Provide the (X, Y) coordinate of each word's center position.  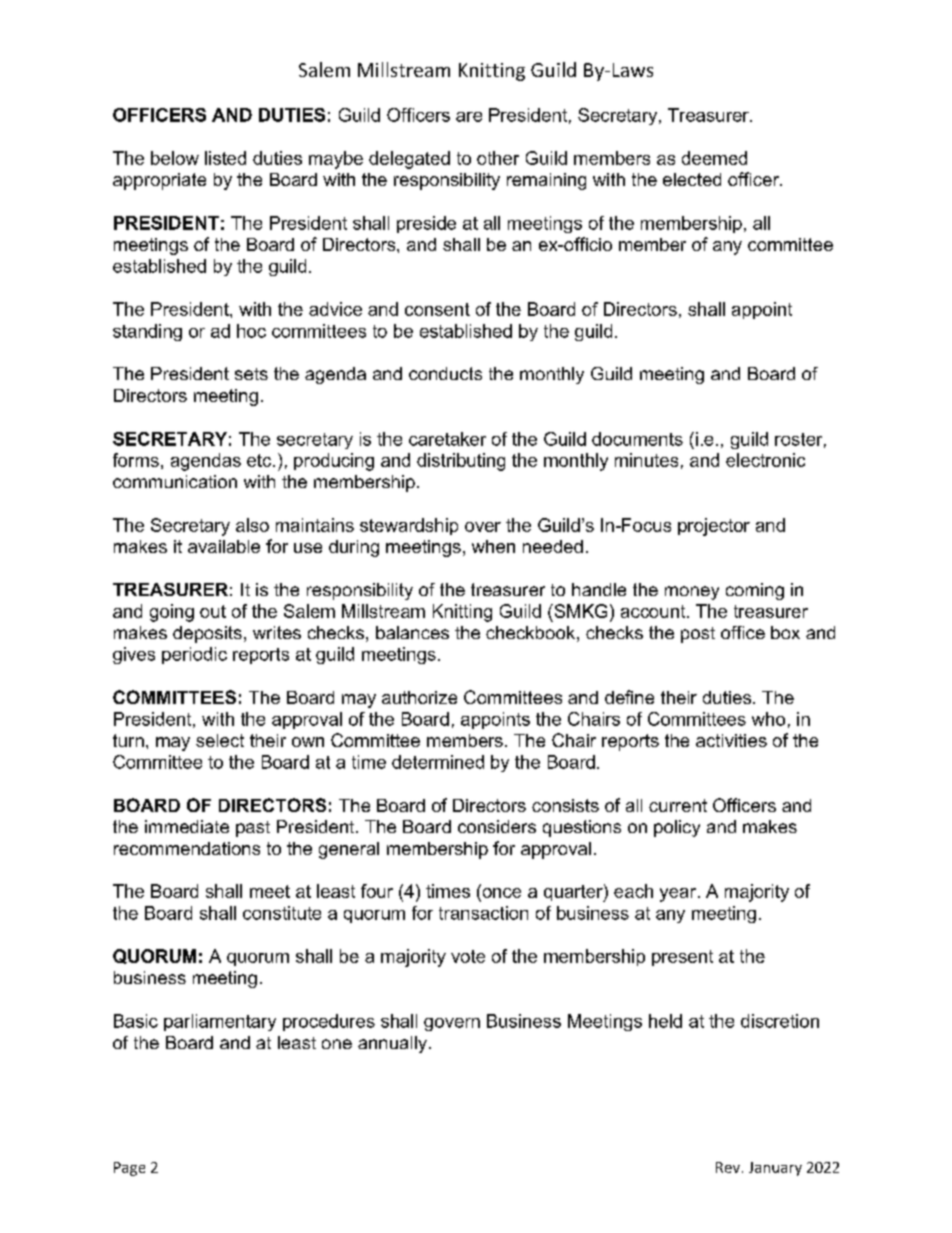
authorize (419, 697)
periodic (194, 655)
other (498, 158)
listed (225, 158)
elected (692, 179)
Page (129, 1169)
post (698, 635)
